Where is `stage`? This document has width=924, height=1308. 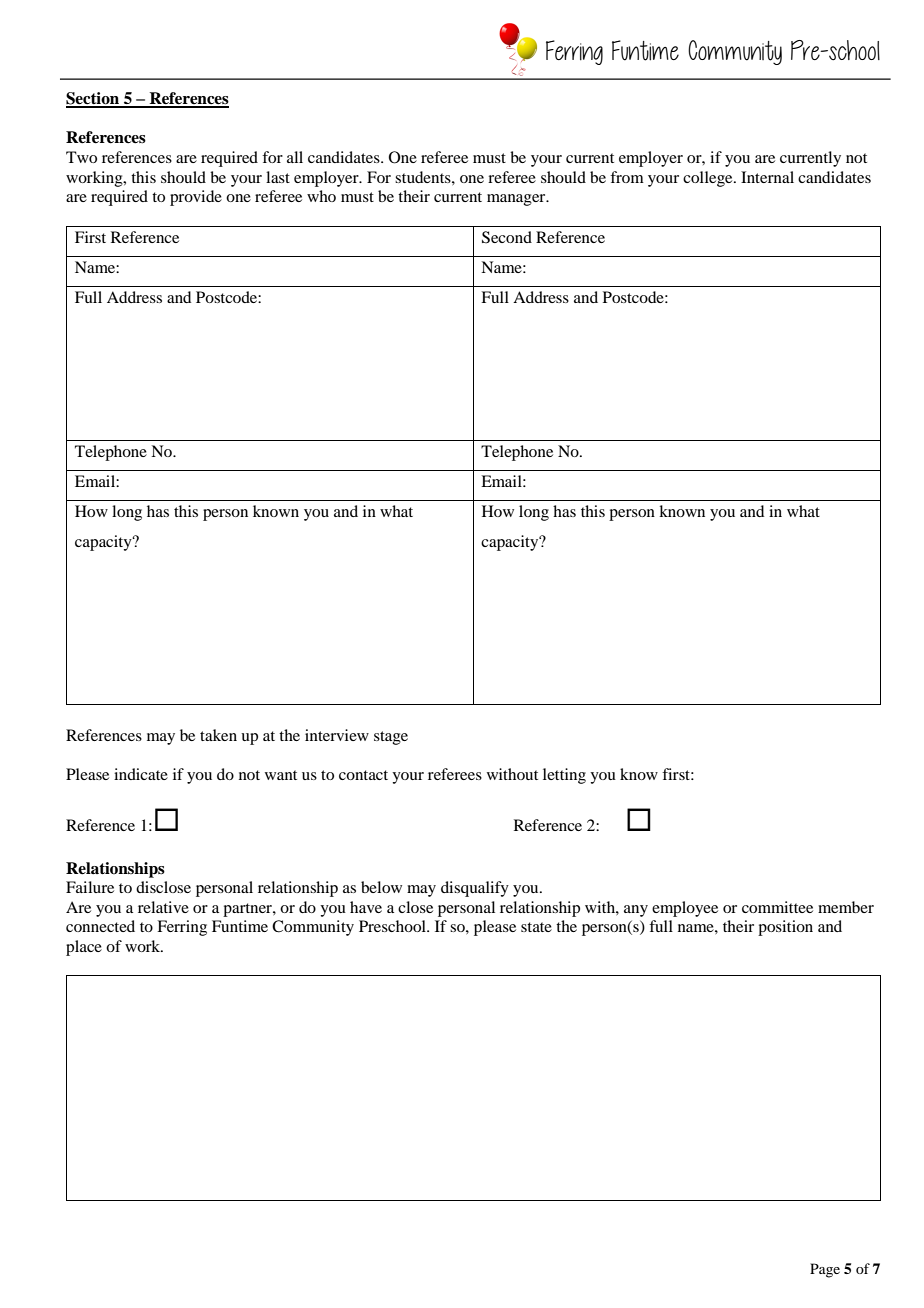
stage is located at coordinates (391, 738).
